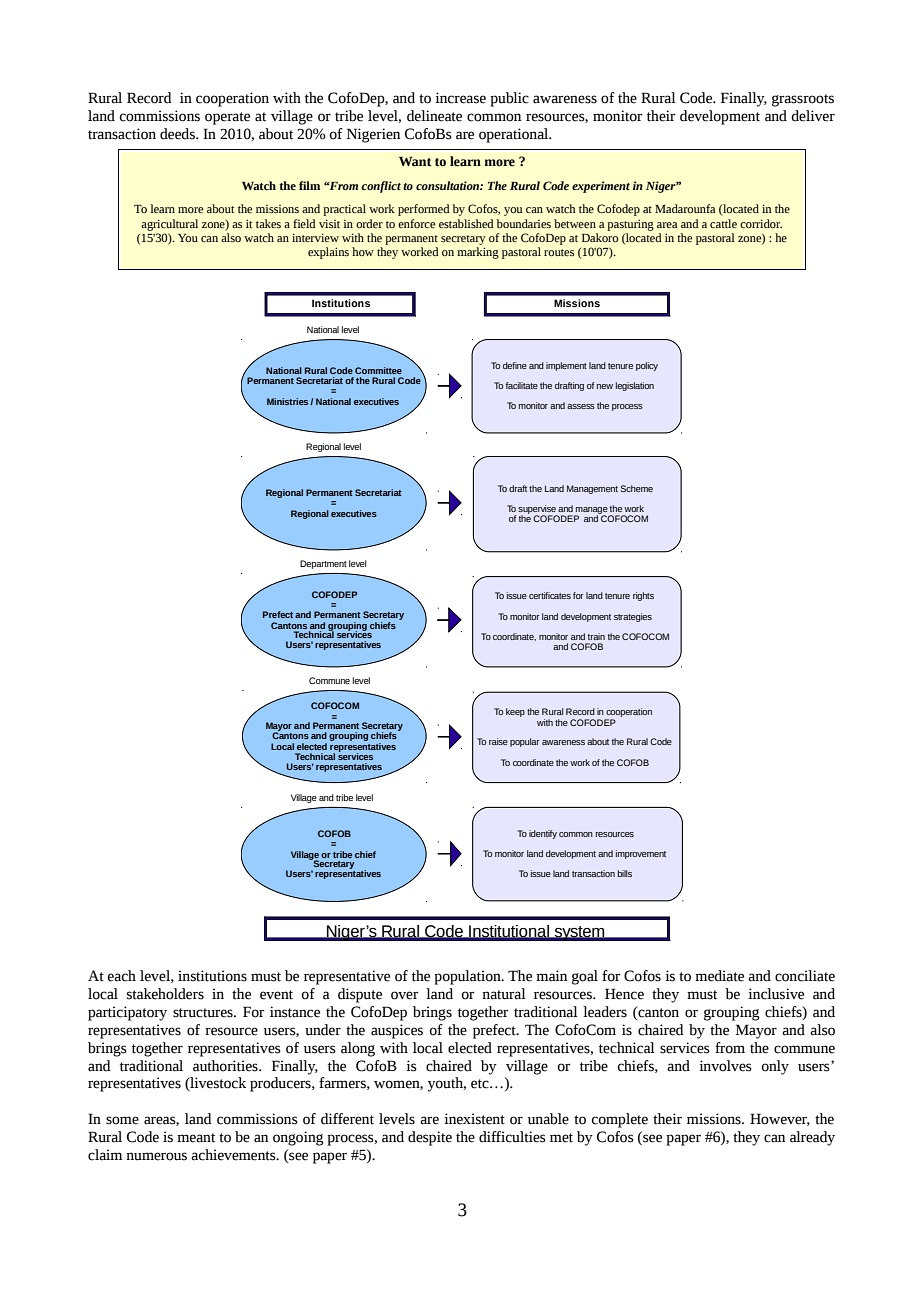  I want to click on grassroots, so click(803, 100).
